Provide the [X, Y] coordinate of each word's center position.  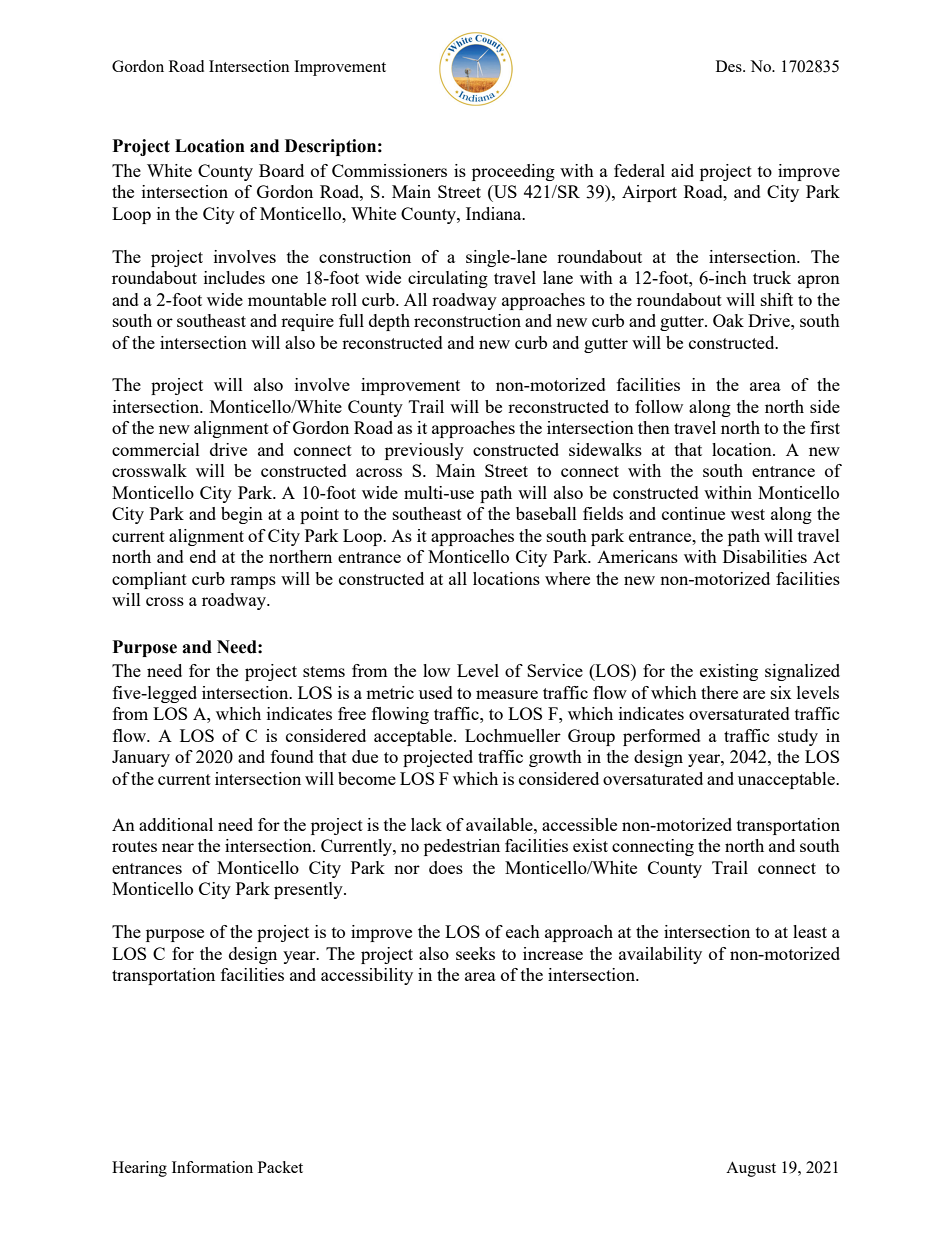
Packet [280, 1167]
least [810, 931]
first [825, 427]
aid [682, 170]
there [719, 692]
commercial [156, 449]
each [523, 931]
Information [212, 1167]
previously [424, 451]
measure [507, 694]
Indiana [495, 213]
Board [281, 170]
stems [324, 671]
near [178, 847]
